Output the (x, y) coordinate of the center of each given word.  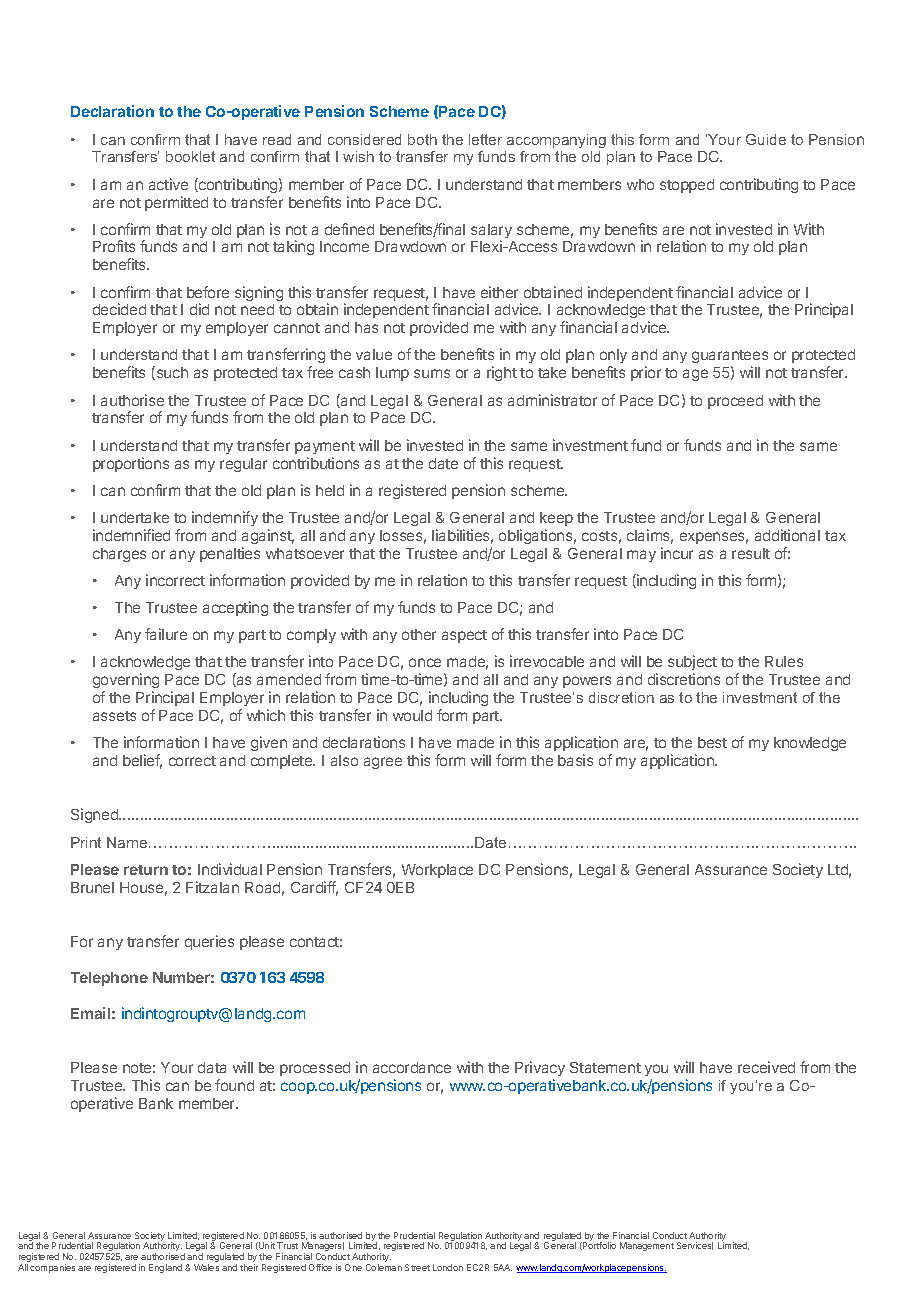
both (422, 139)
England (165, 1268)
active (168, 184)
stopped (687, 186)
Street (417, 1267)
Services (695, 1246)
